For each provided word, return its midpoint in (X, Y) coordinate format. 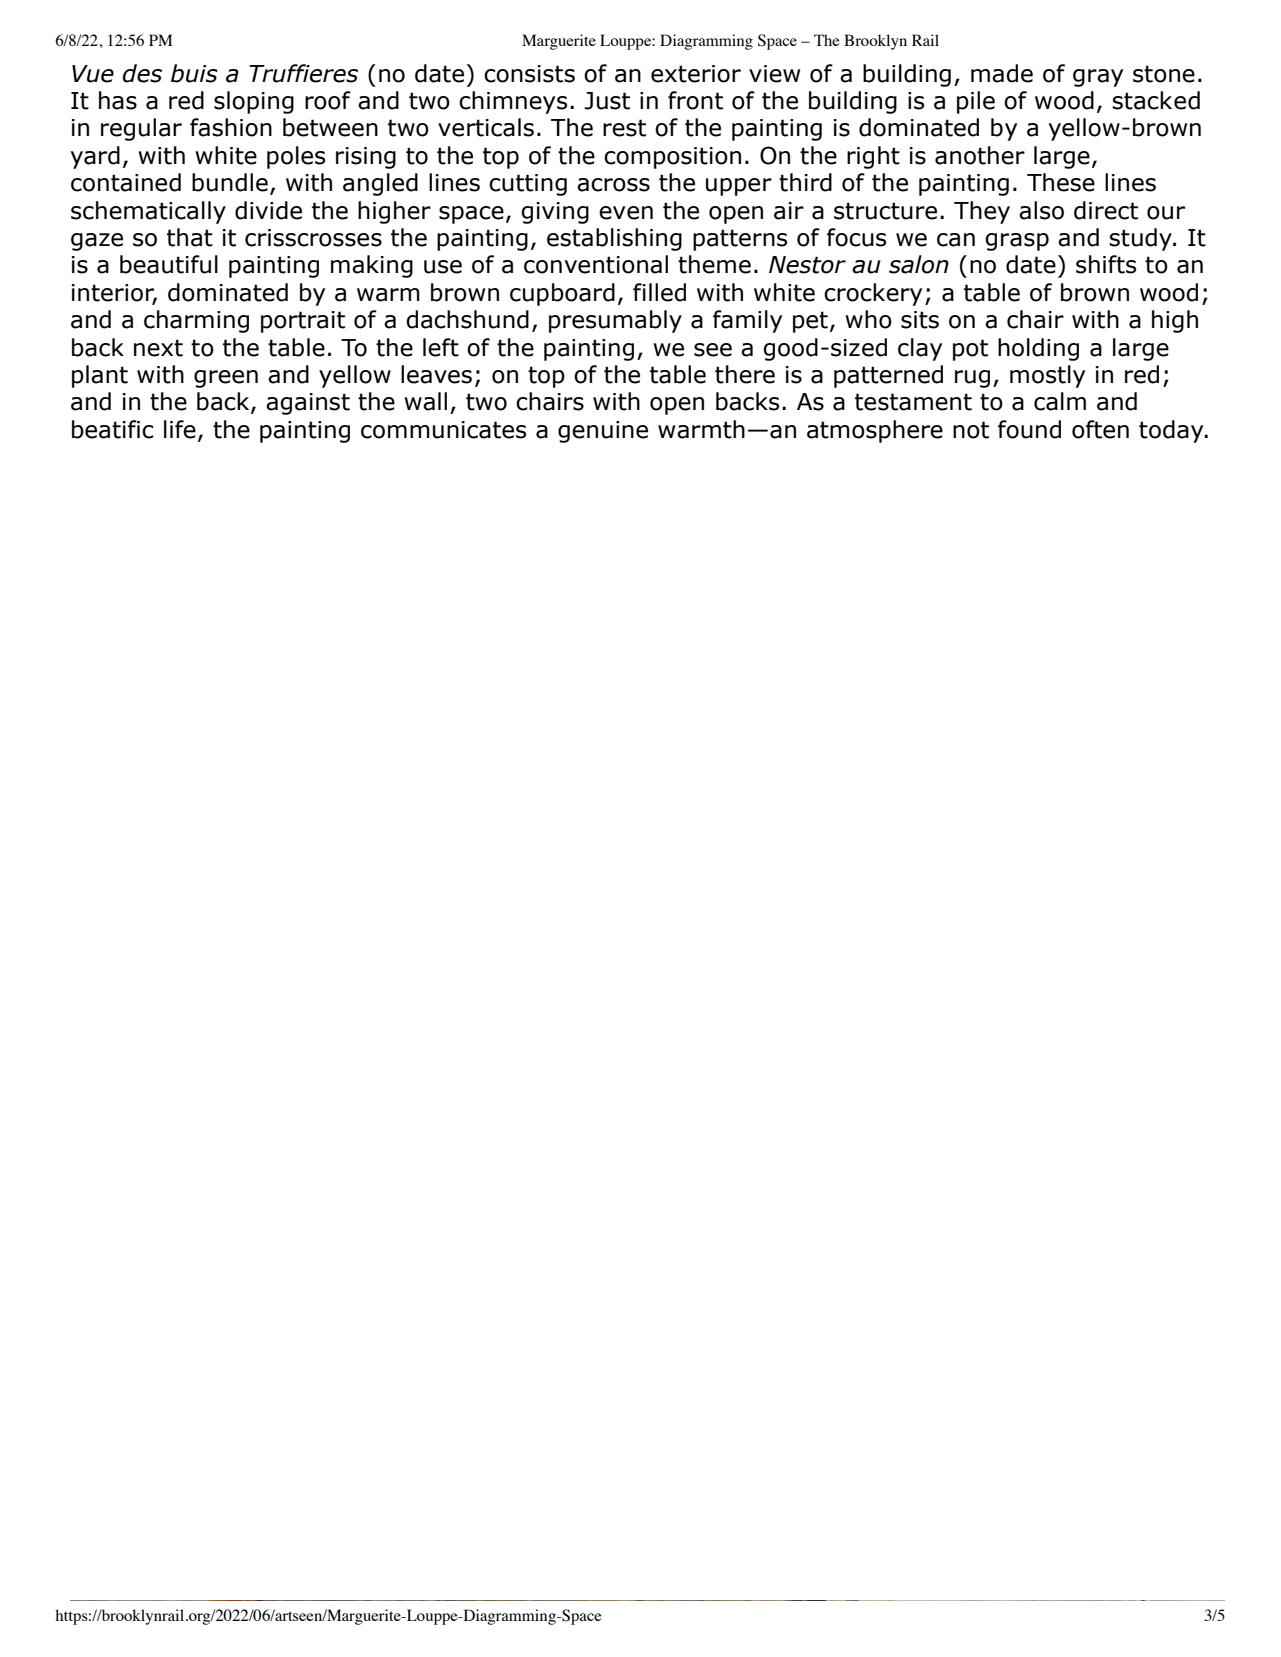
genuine (603, 432)
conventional (596, 264)
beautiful (169, 264)
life (180, 429)
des (142, 73)
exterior (696, 74)
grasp (1017, 242)
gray (1098, 78)
